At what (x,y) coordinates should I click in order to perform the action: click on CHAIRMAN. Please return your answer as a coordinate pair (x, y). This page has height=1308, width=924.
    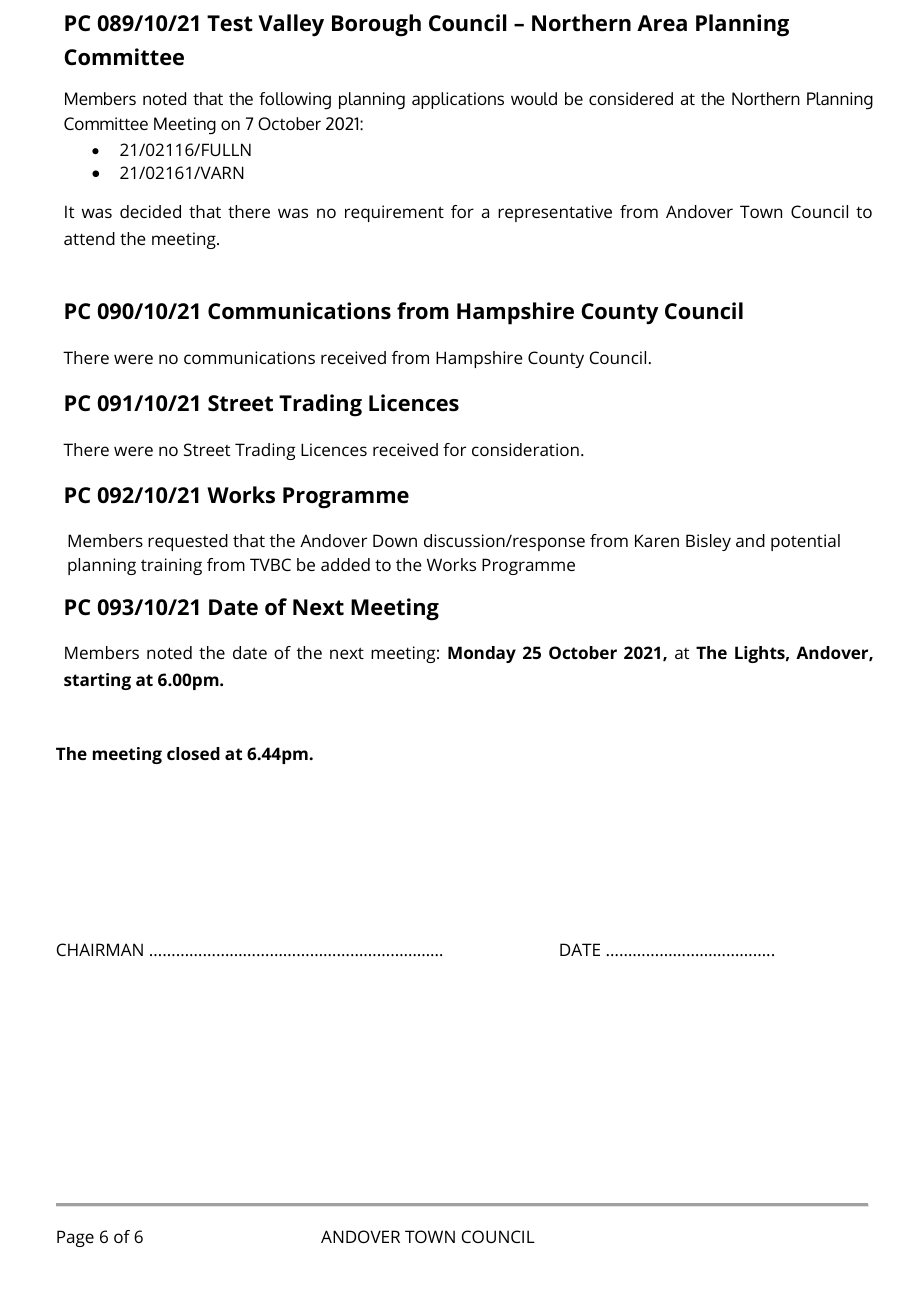
    Looking at the image, I should click on (100, 949).
